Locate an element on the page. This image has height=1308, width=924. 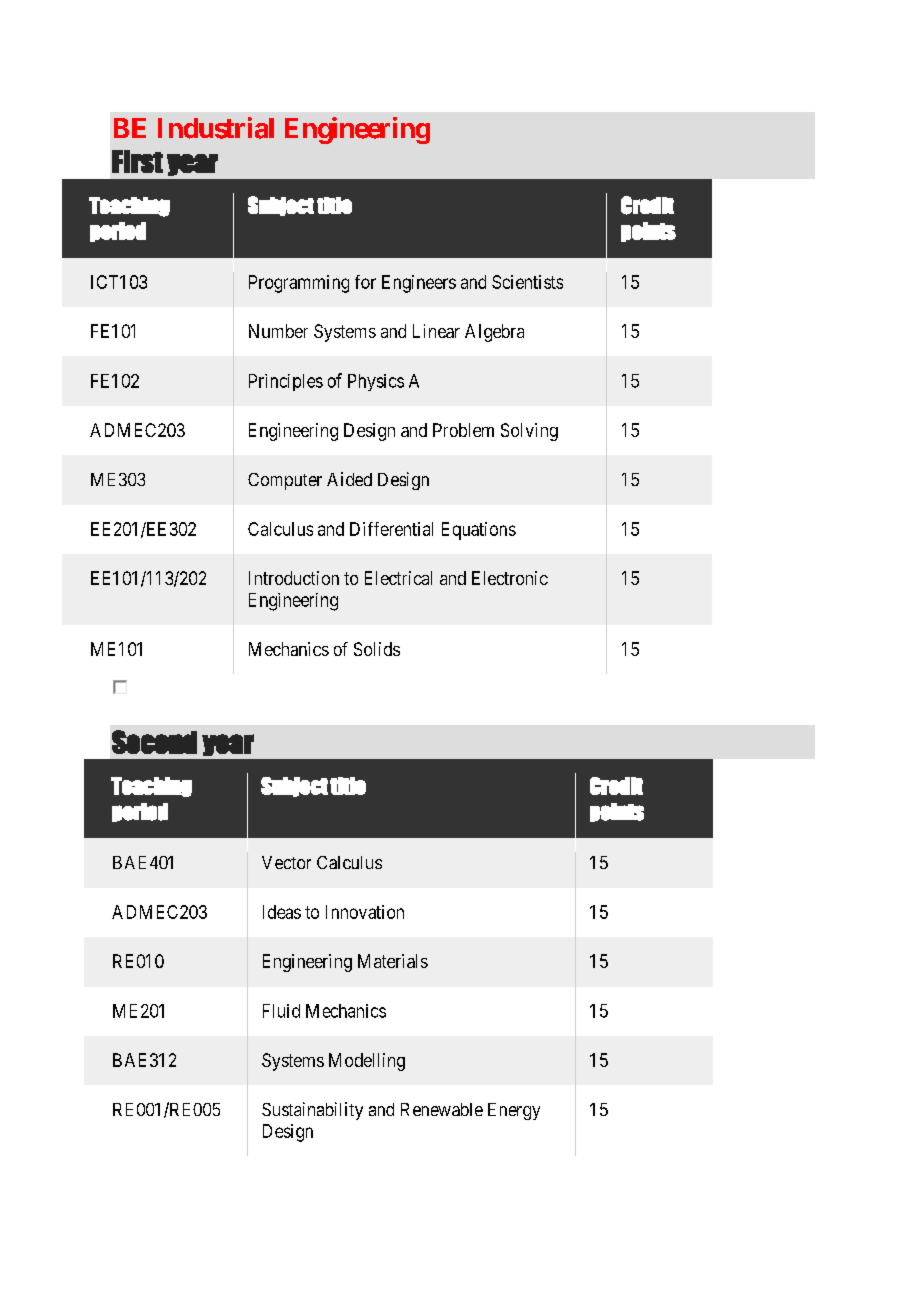
Equations is located at coordinates (479, 531).
